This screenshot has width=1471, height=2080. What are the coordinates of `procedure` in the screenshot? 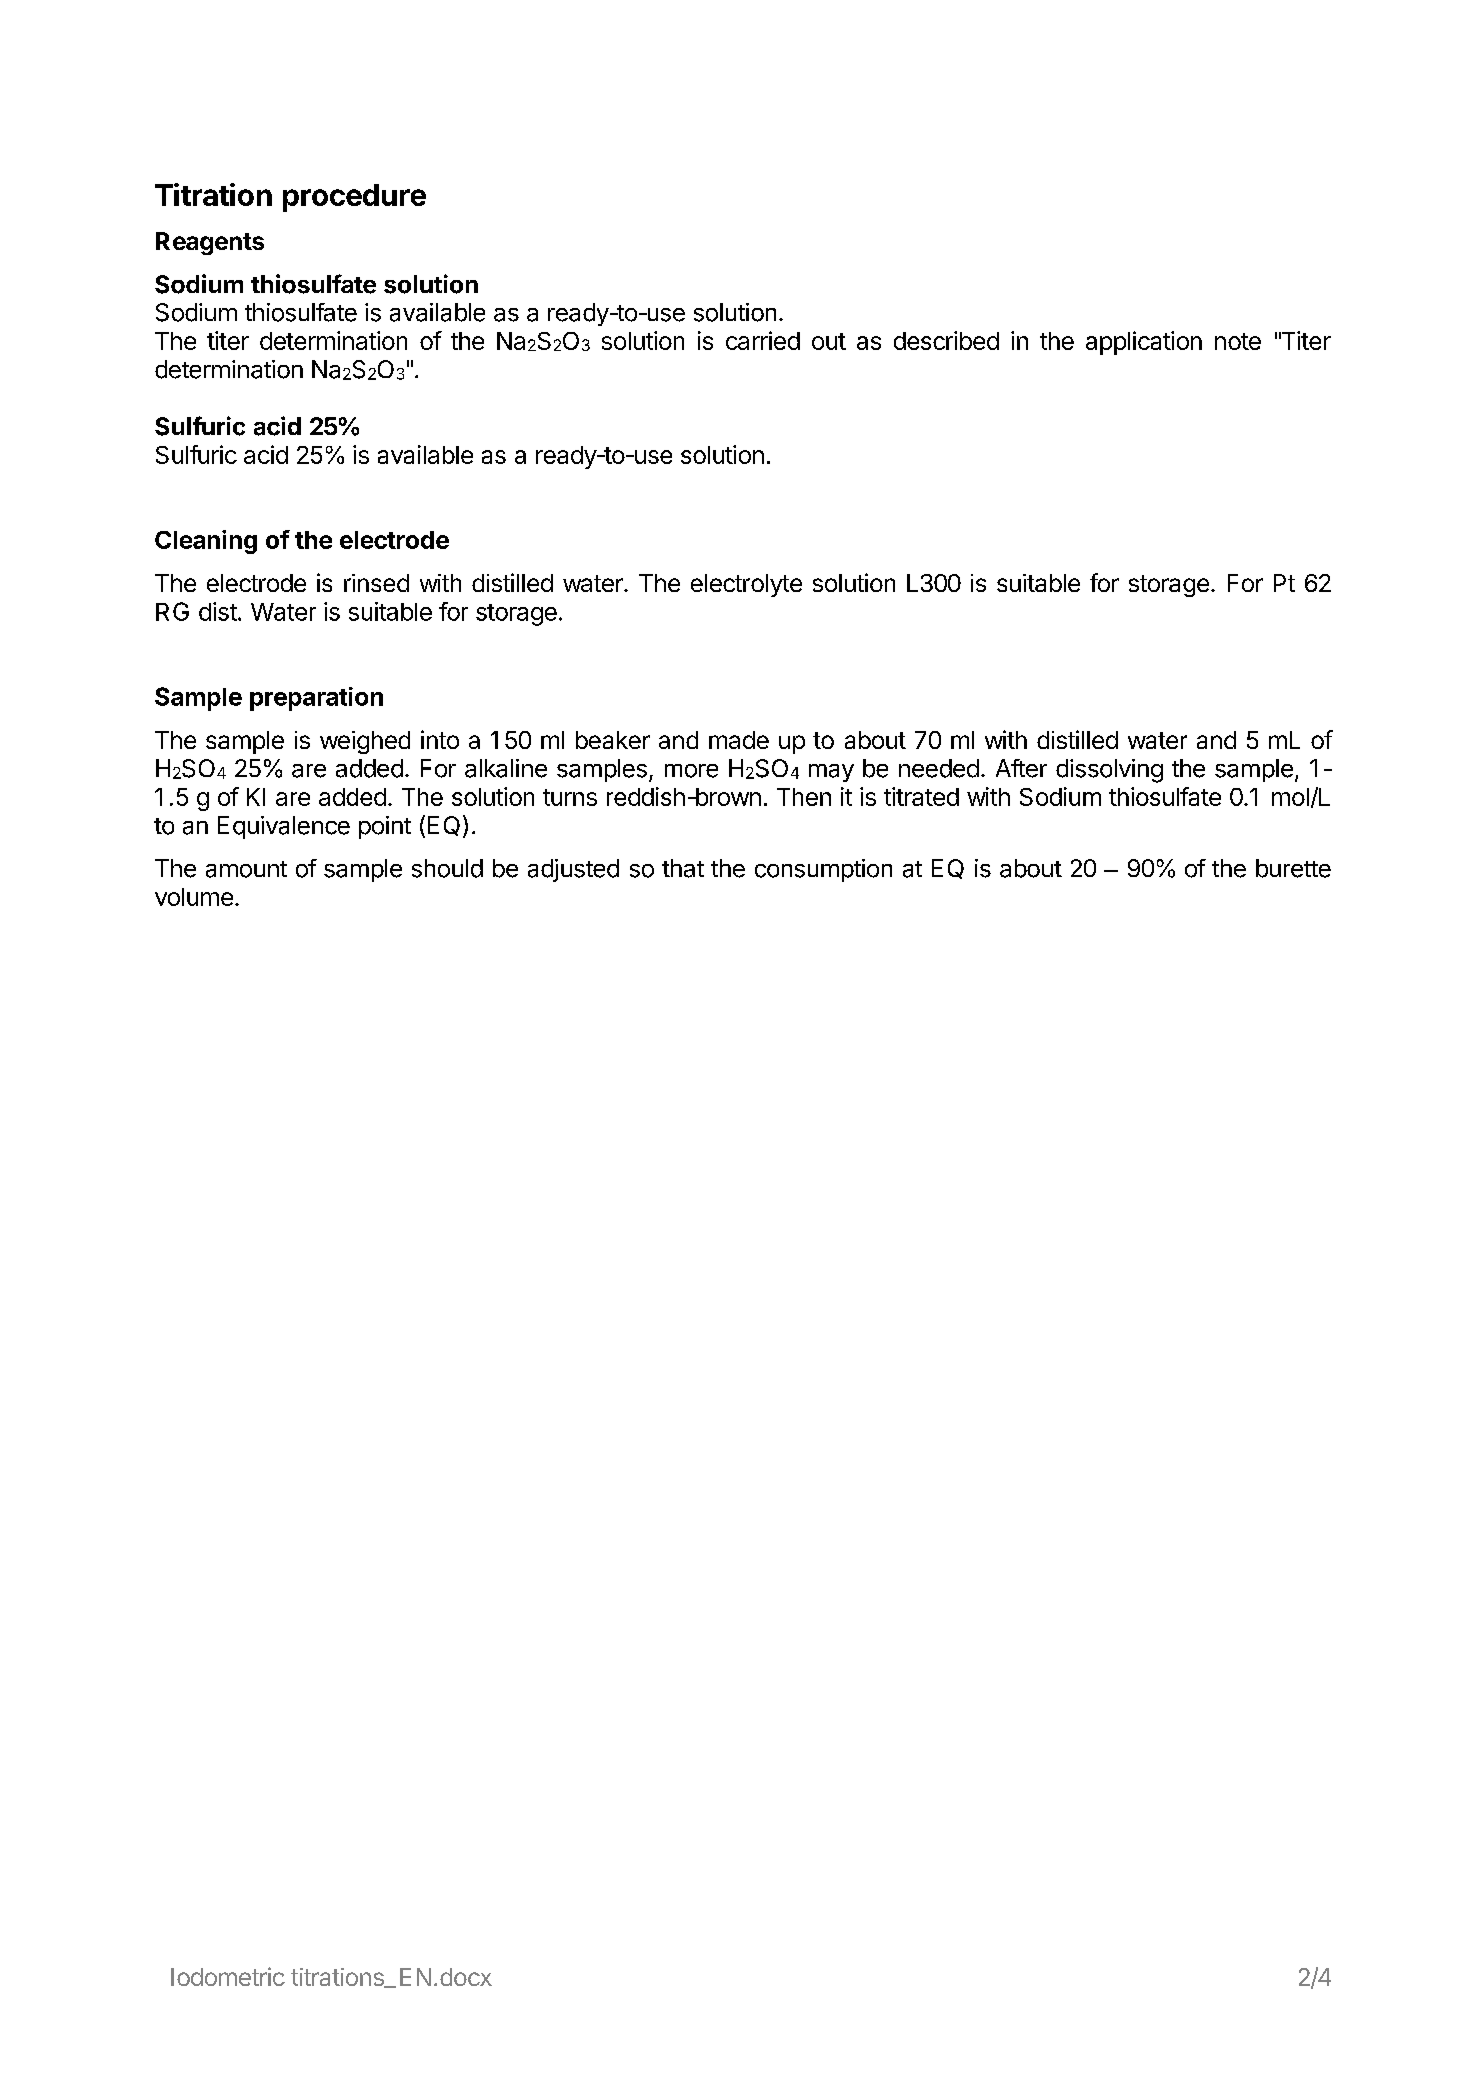 It's located at (354, 198).
